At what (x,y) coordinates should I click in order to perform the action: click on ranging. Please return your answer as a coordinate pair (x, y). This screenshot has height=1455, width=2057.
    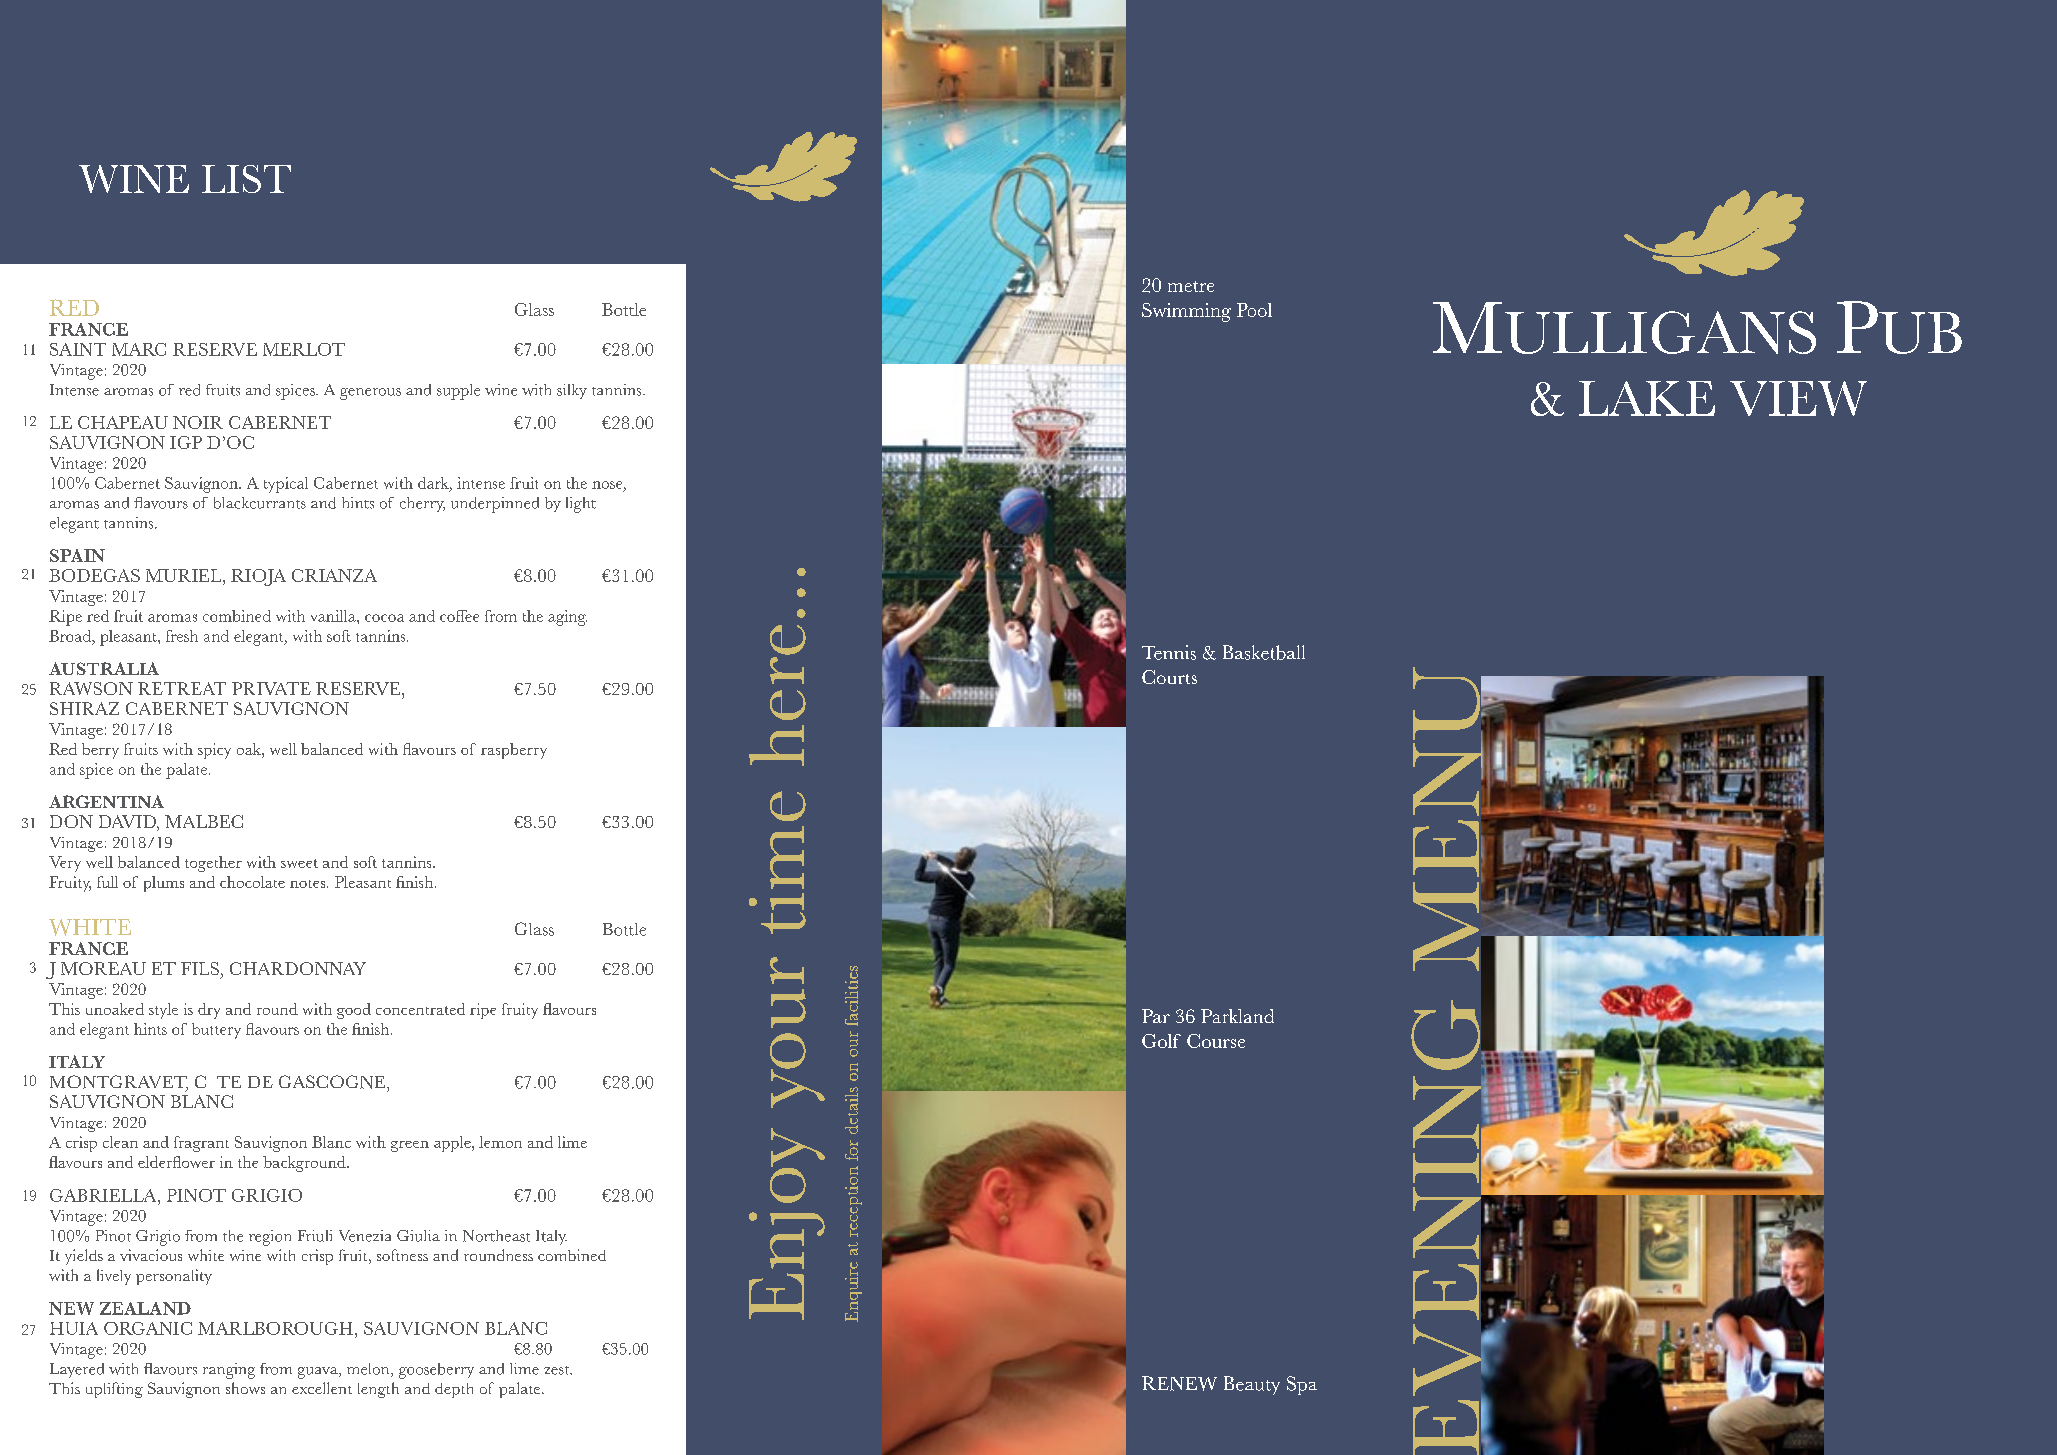
    Looking at the image, I should click on (229, 1371).
